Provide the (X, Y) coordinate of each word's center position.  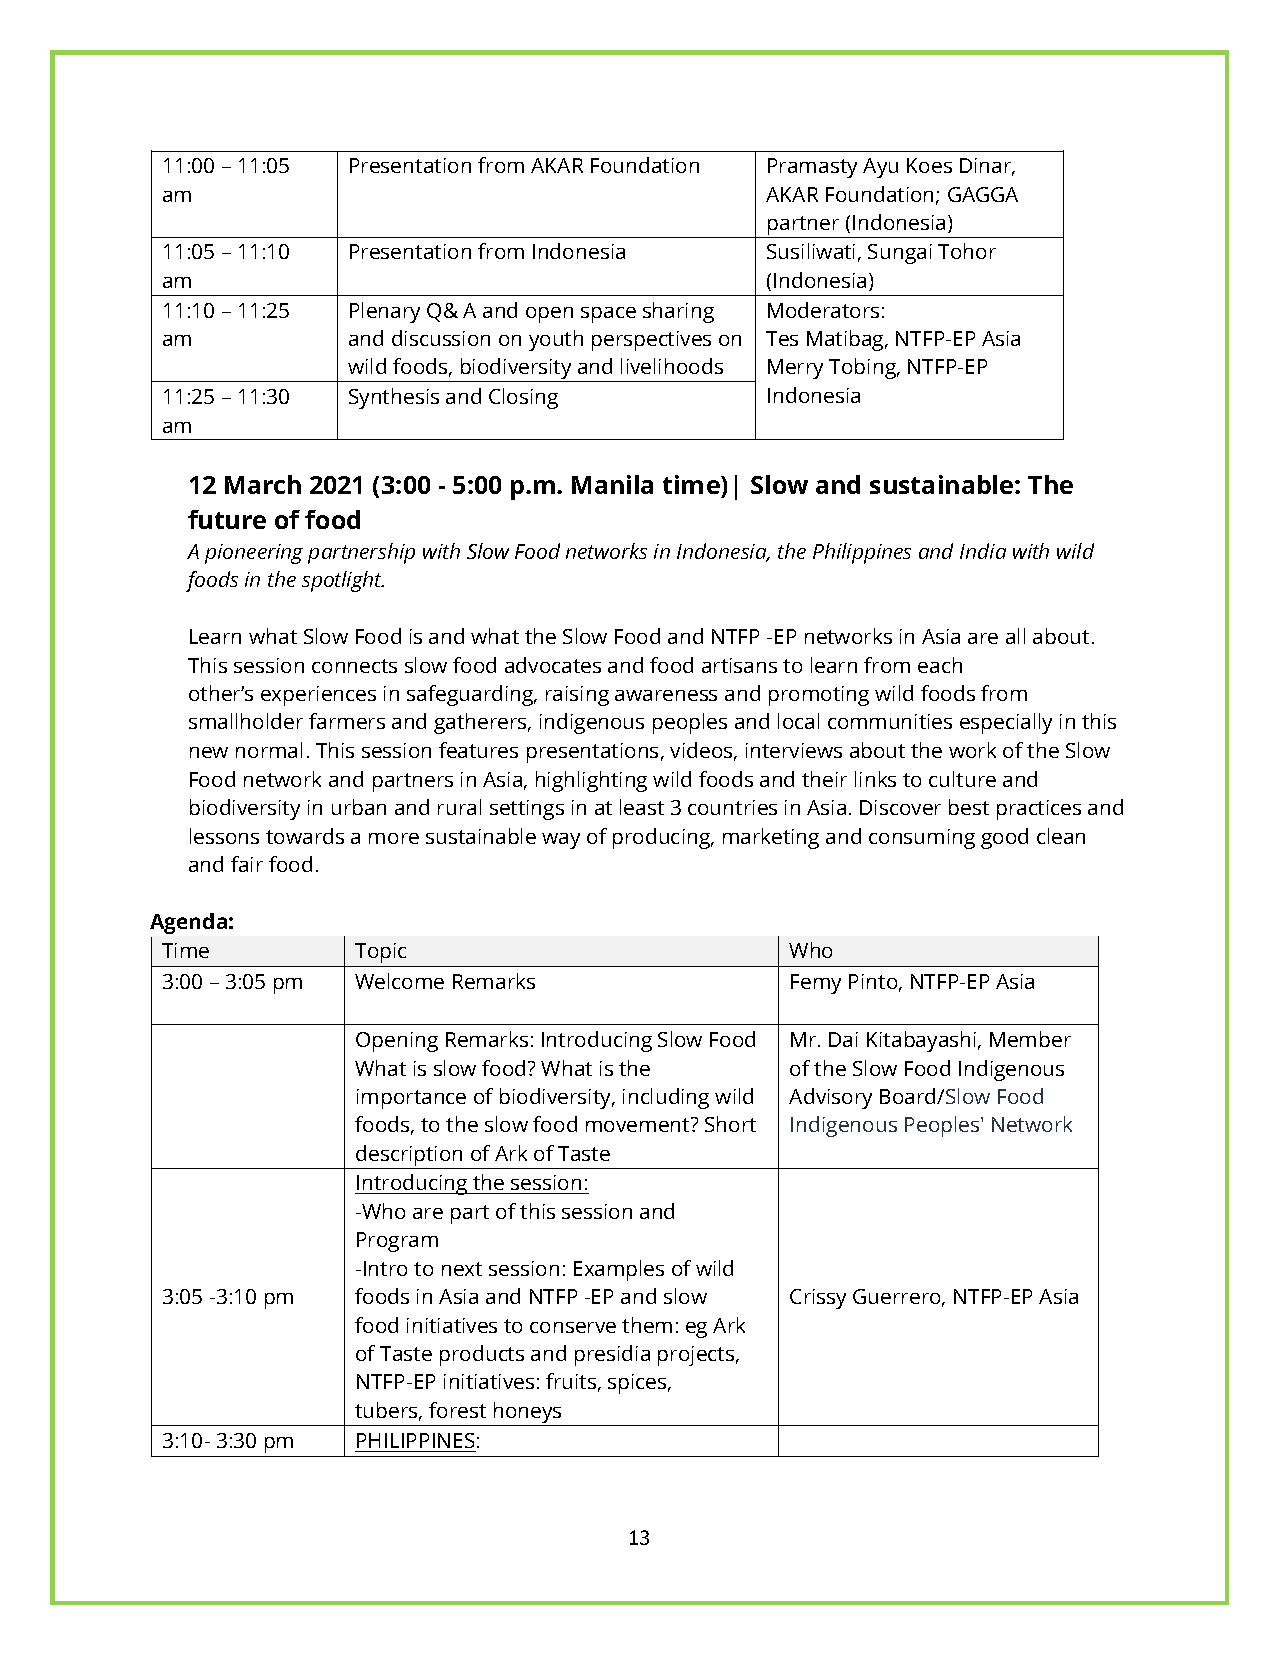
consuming (922, 839)
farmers (347, 721)
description (409, 1157)
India (983, 551)
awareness (666, 695)
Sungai (900, 254)
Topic (380, 953)
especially (1006, 723)
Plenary (385, 312)
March (263, 484)
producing (663, 838)
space (608, 315)
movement (639, 1124)
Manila (612, 484)
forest (457, 1410)
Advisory (830, 1098)
